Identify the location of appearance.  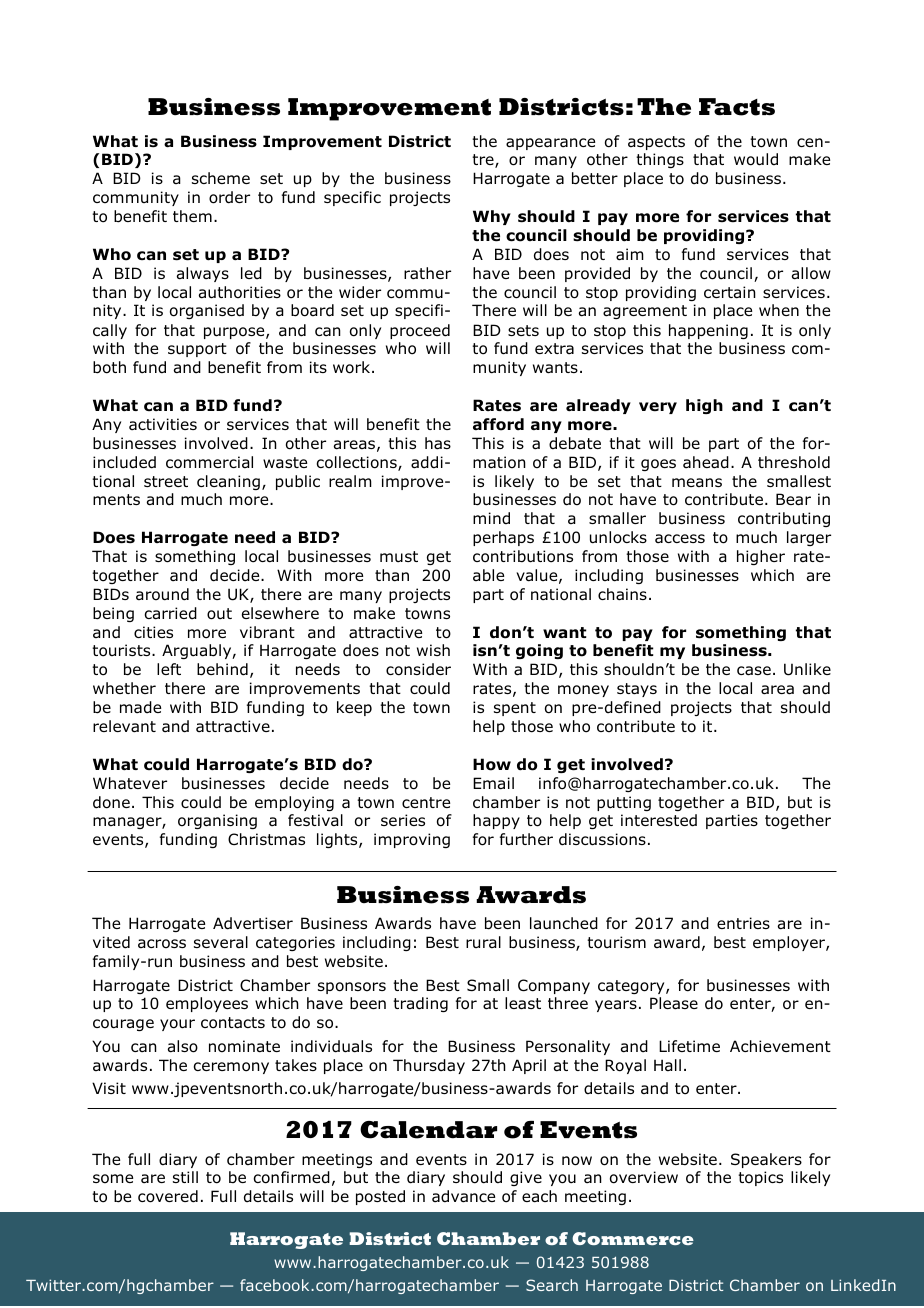
(550, 144).
